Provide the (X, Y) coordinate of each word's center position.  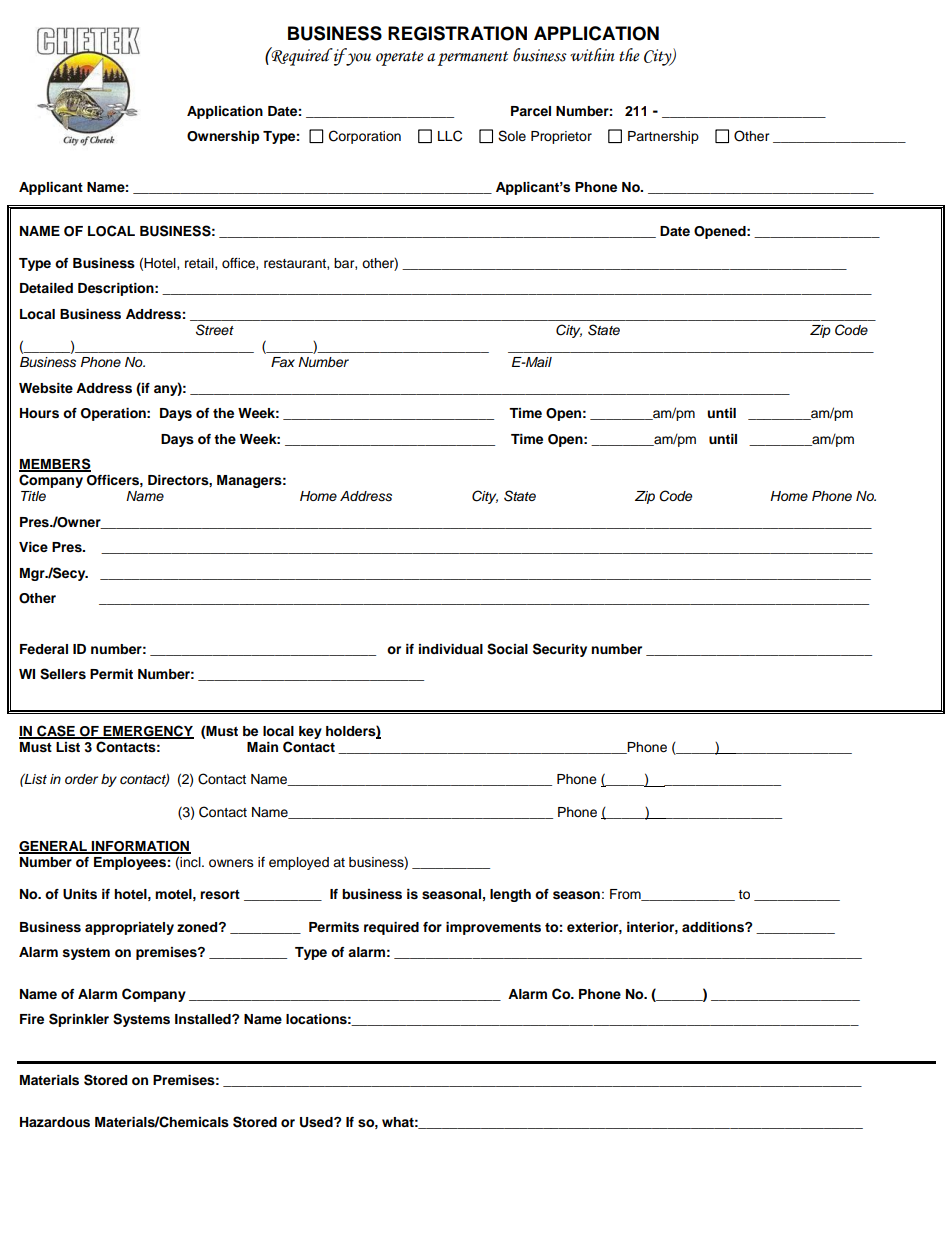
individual (451, 649)
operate (400, 58)
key (310, 732)
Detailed (46, 288)
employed (299, 863)
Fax (283, 362)
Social (507, 649)
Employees (130, 863)
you (357, 59)
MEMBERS (55, 465)
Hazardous (55, 1122)
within (592, 55)
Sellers (63, 674)
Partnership (663, 137)
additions (714, 927)
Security (560, 650)
